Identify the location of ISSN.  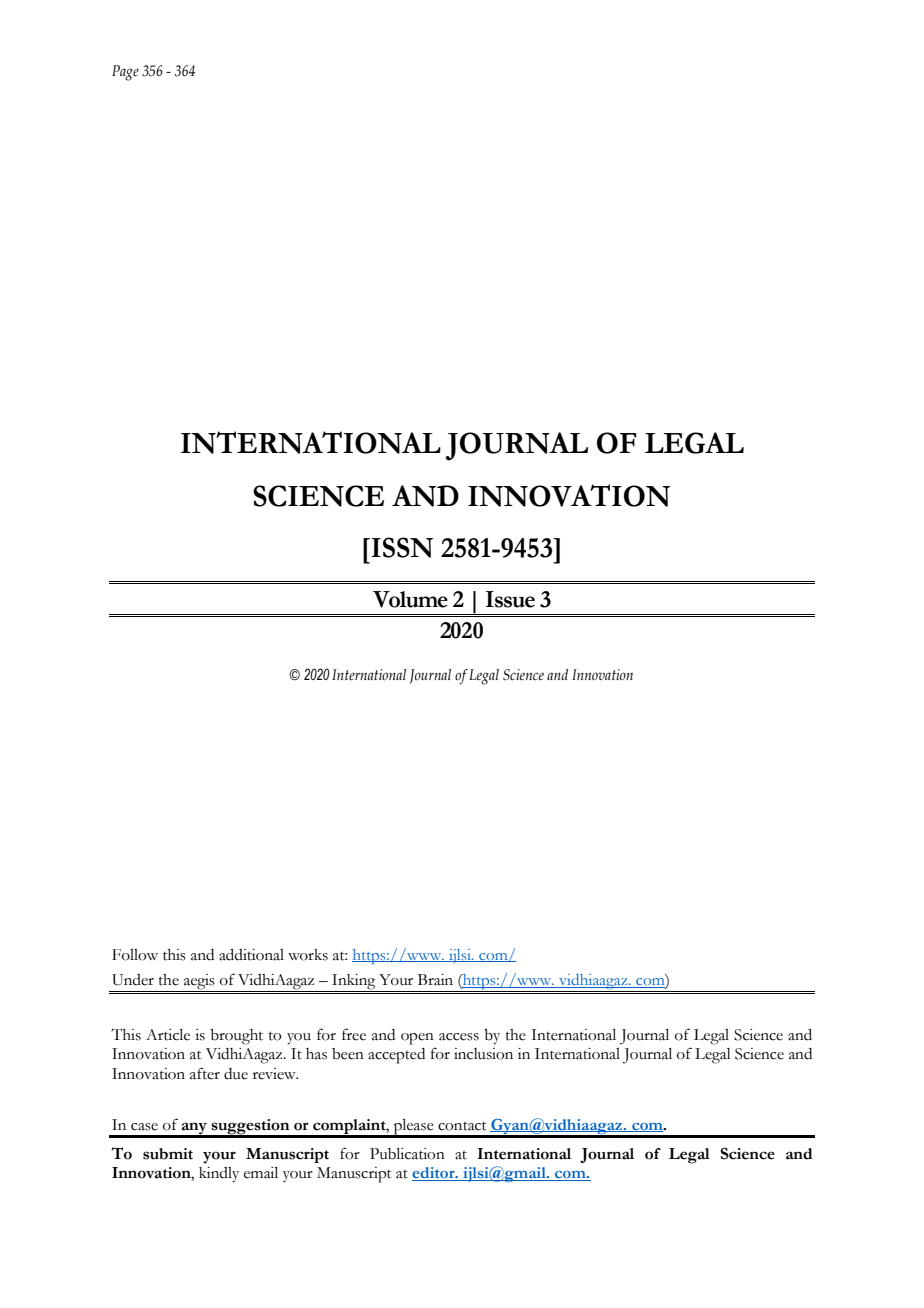
(402, 547).
